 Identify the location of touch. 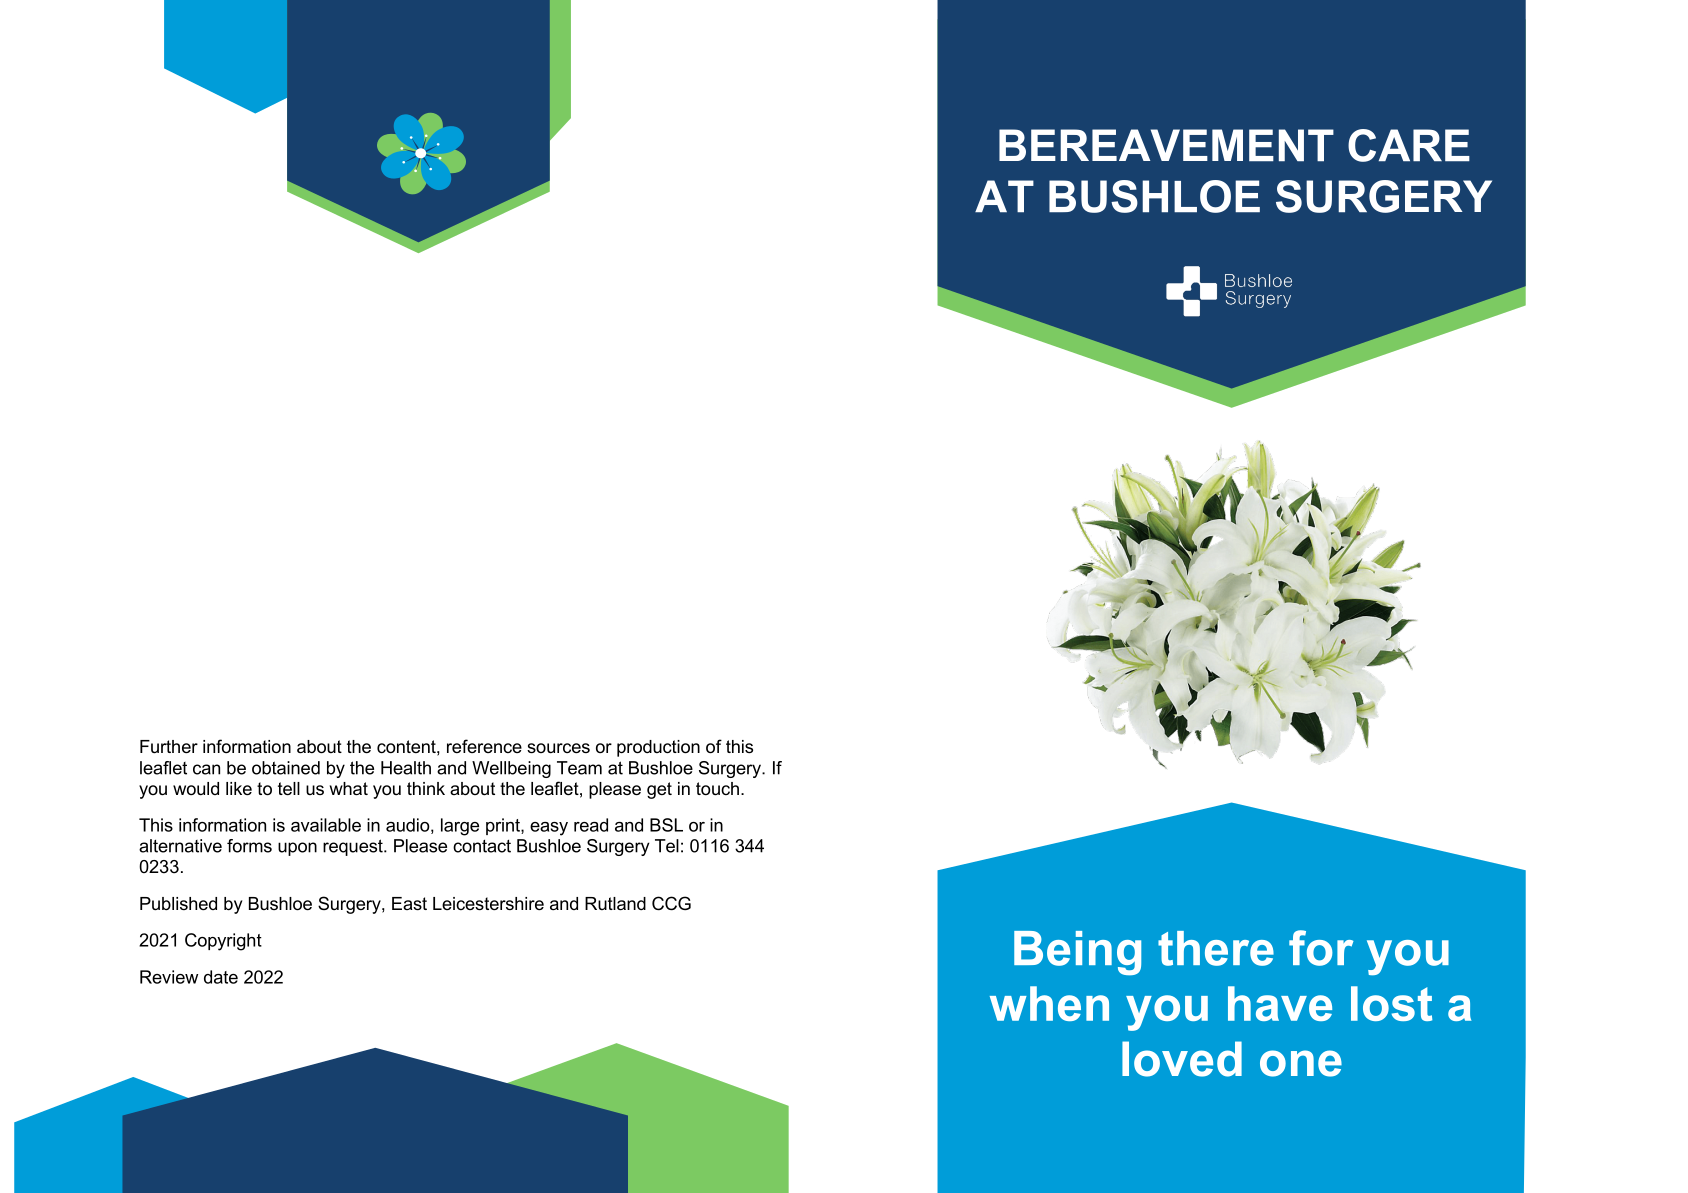
(717, 789).
